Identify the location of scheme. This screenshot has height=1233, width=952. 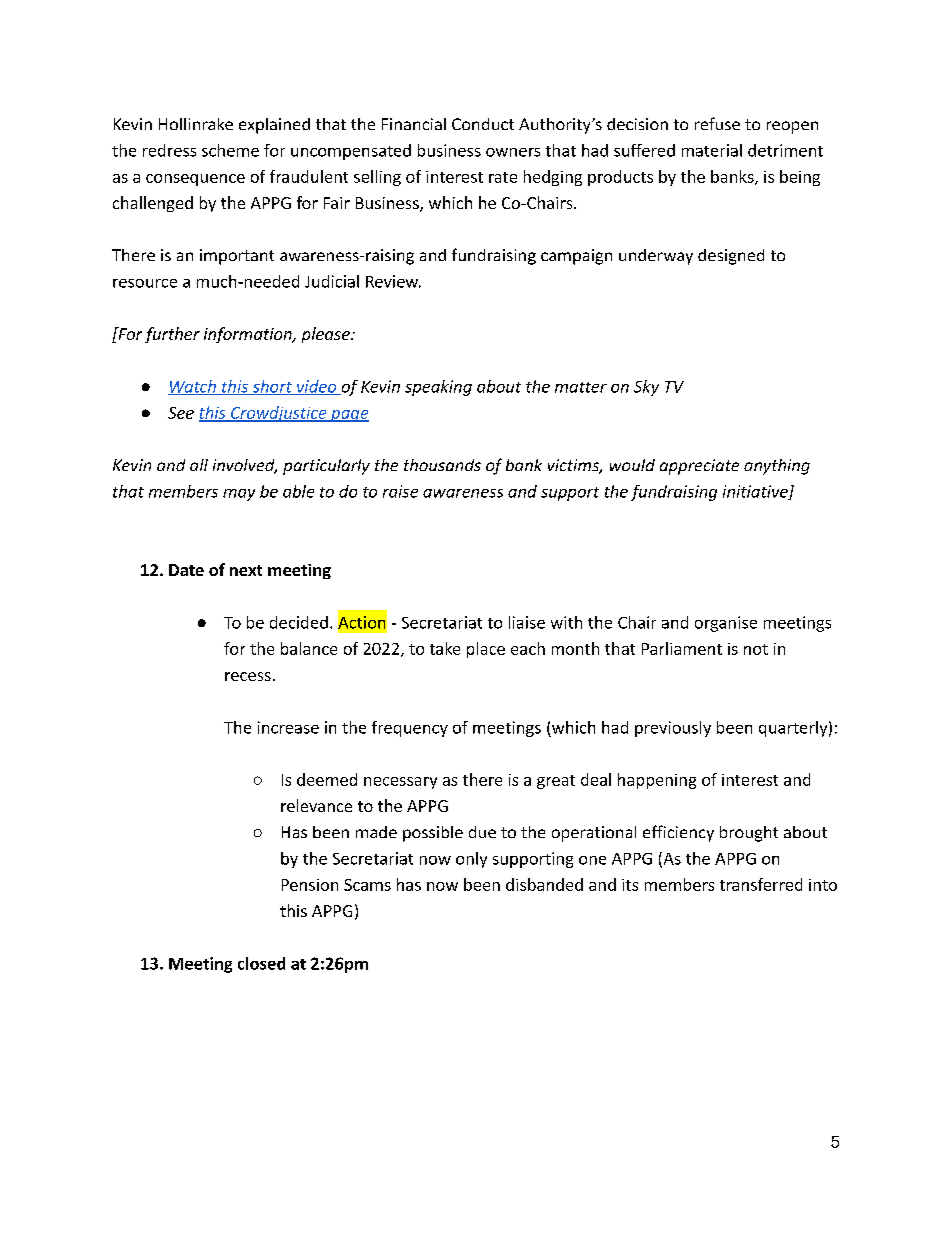
(230, 150).
